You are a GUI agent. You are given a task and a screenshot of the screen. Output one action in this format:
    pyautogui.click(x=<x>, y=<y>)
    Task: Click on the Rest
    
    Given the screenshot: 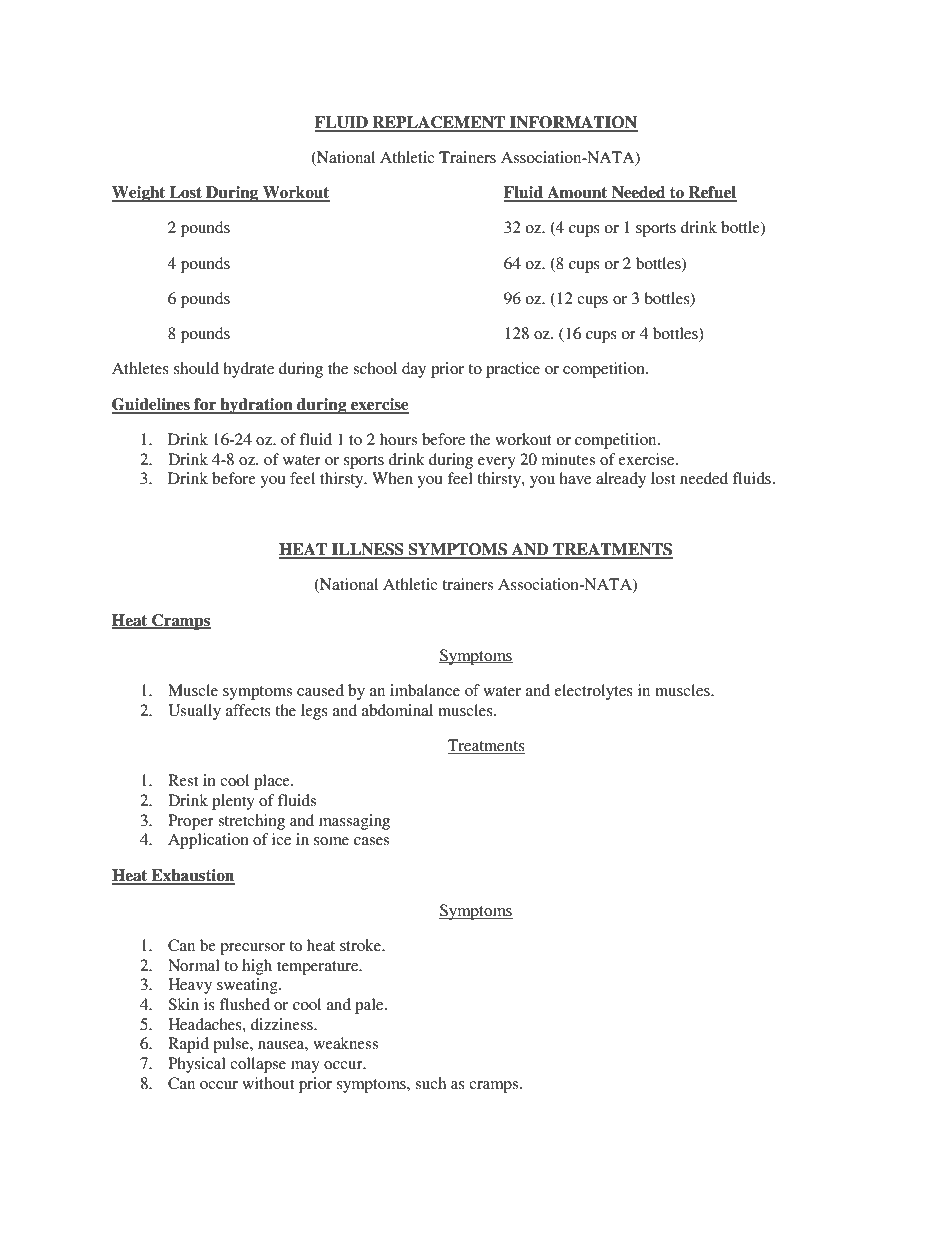 What is the action you would take?
    pyautogui.click(x=183, y=780)
